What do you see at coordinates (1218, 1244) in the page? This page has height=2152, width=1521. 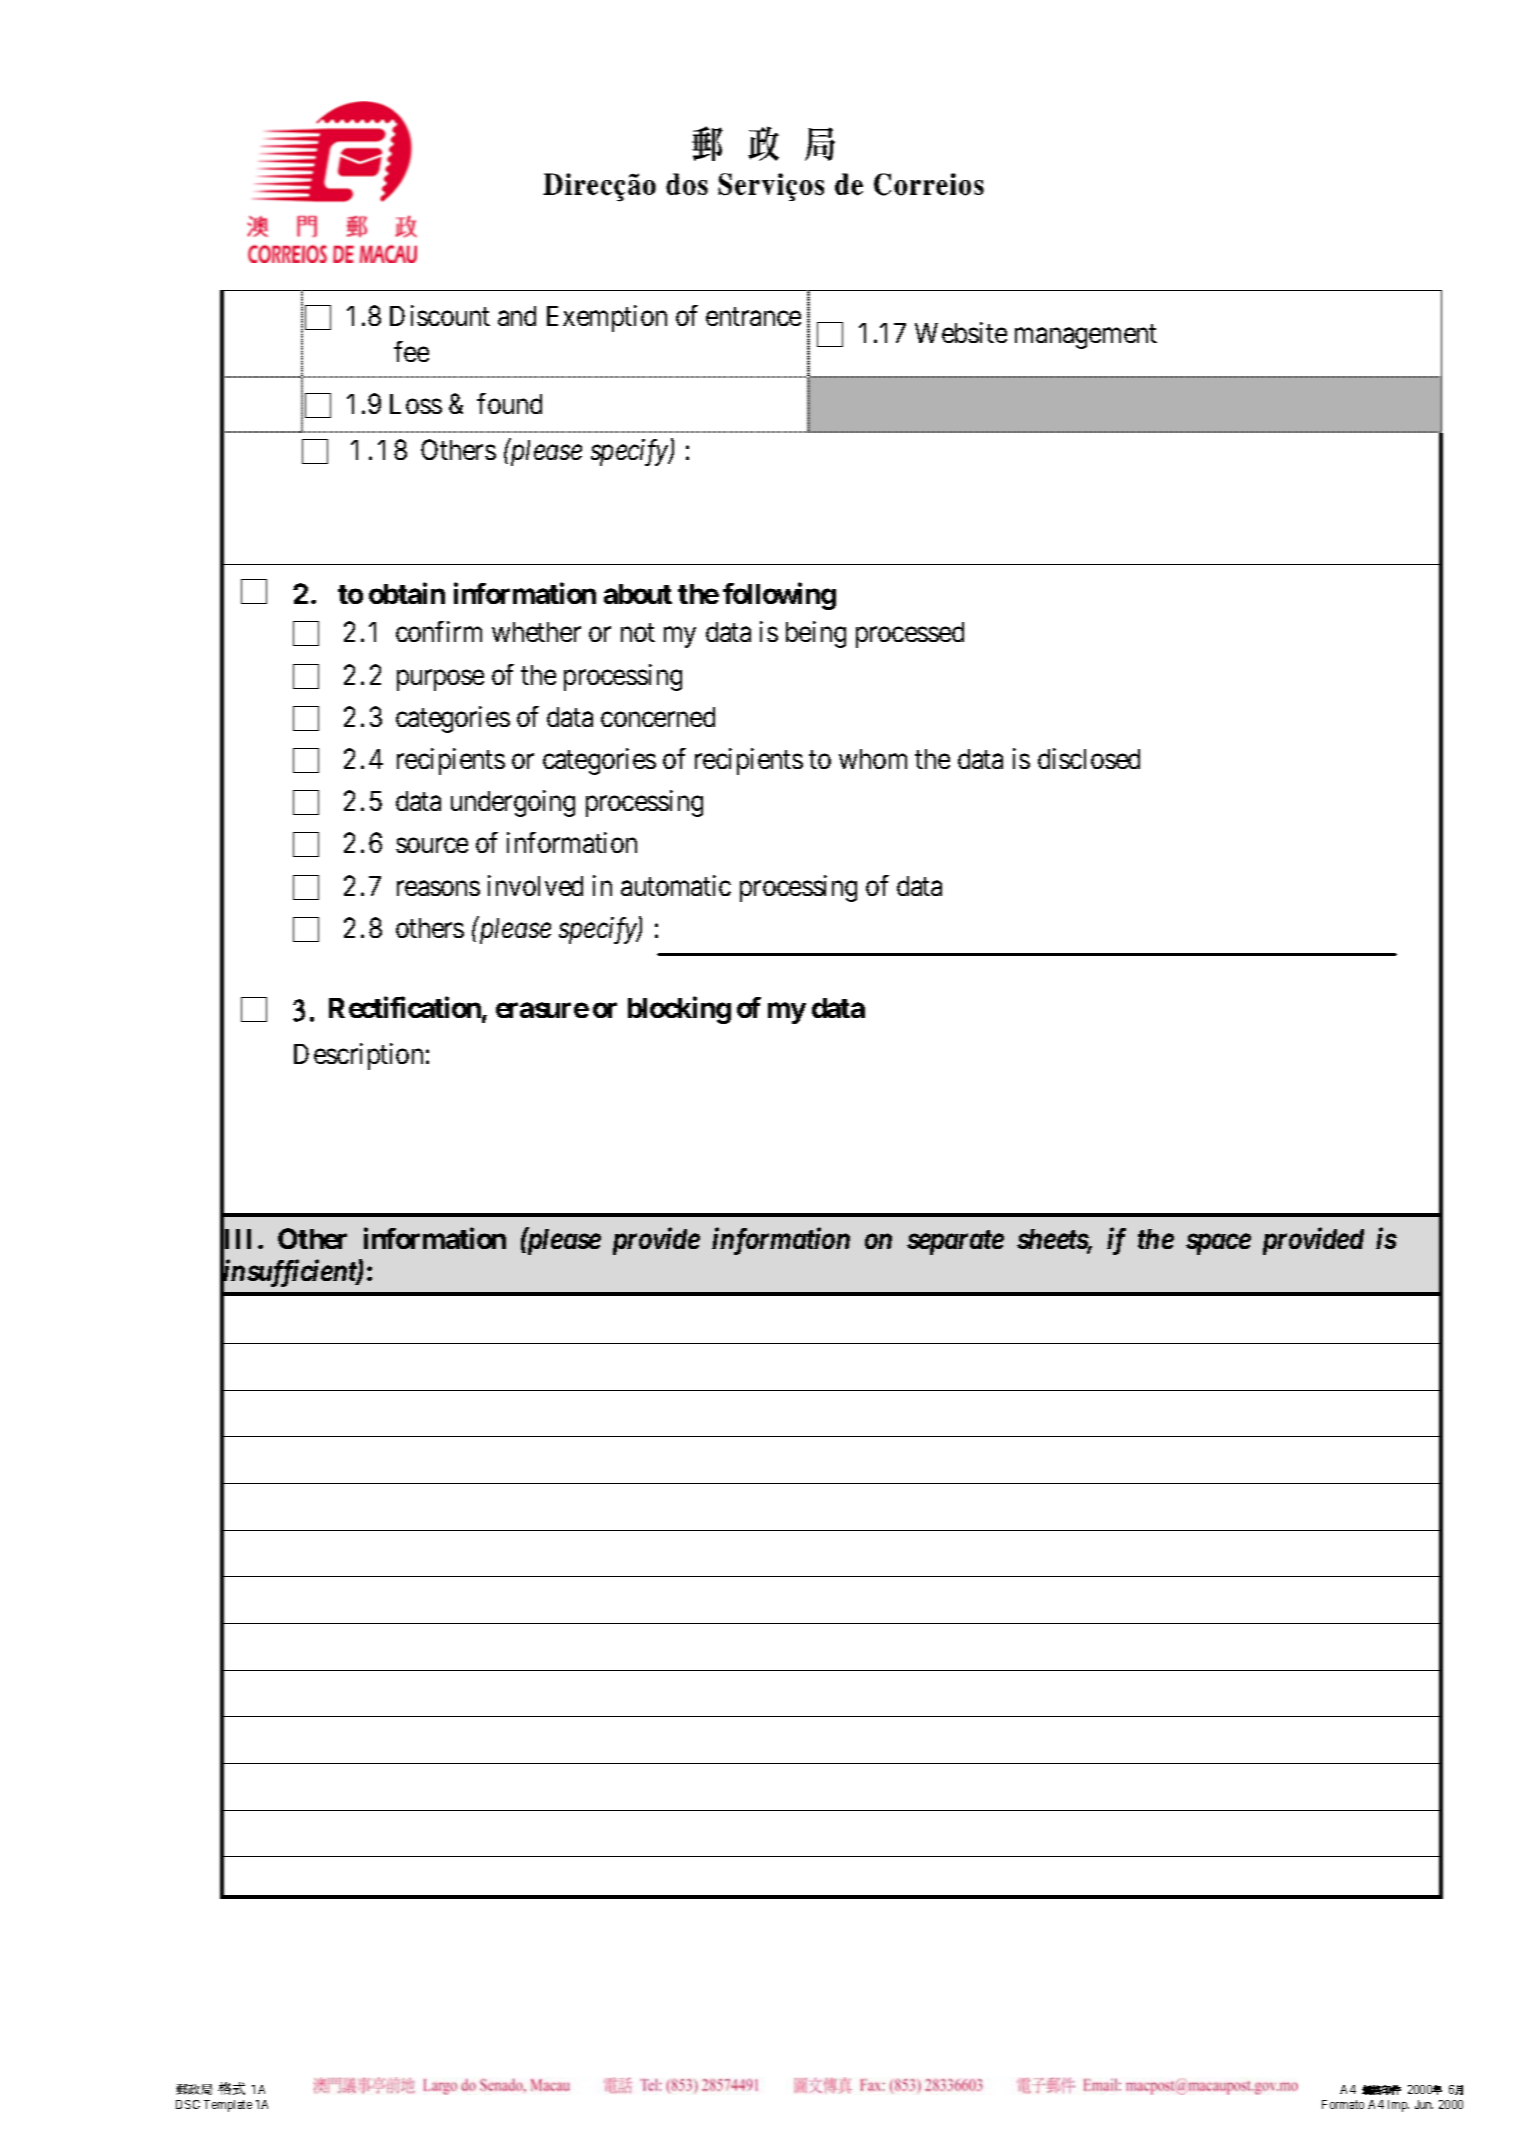 I see `space` at bounding box center [1218, 1244].
